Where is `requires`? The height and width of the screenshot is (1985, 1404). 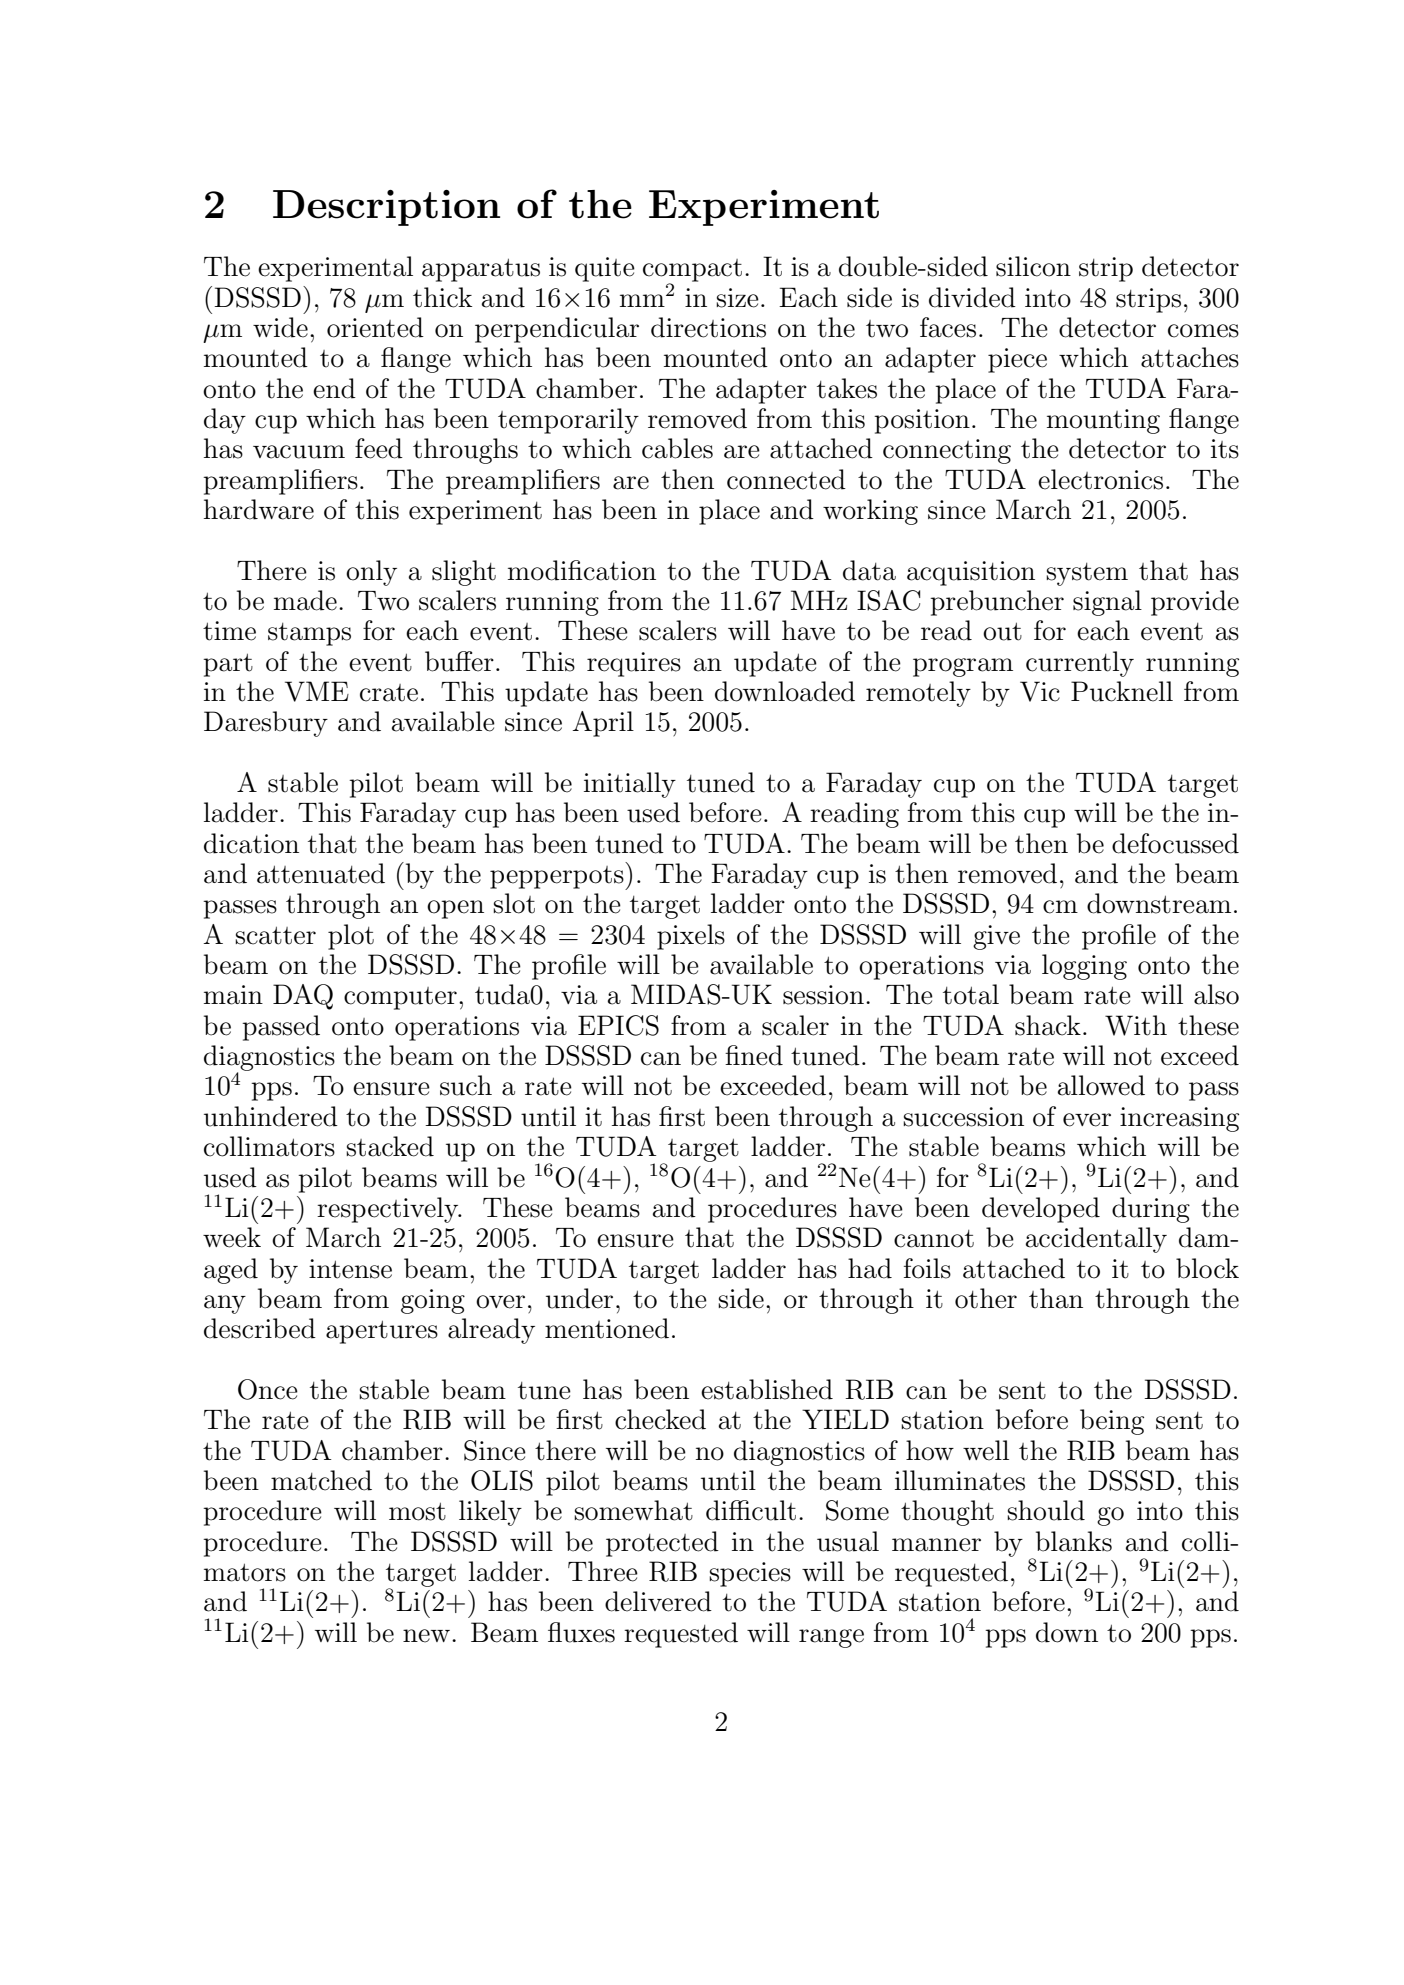 requires is located at coordinates (634, 664).
